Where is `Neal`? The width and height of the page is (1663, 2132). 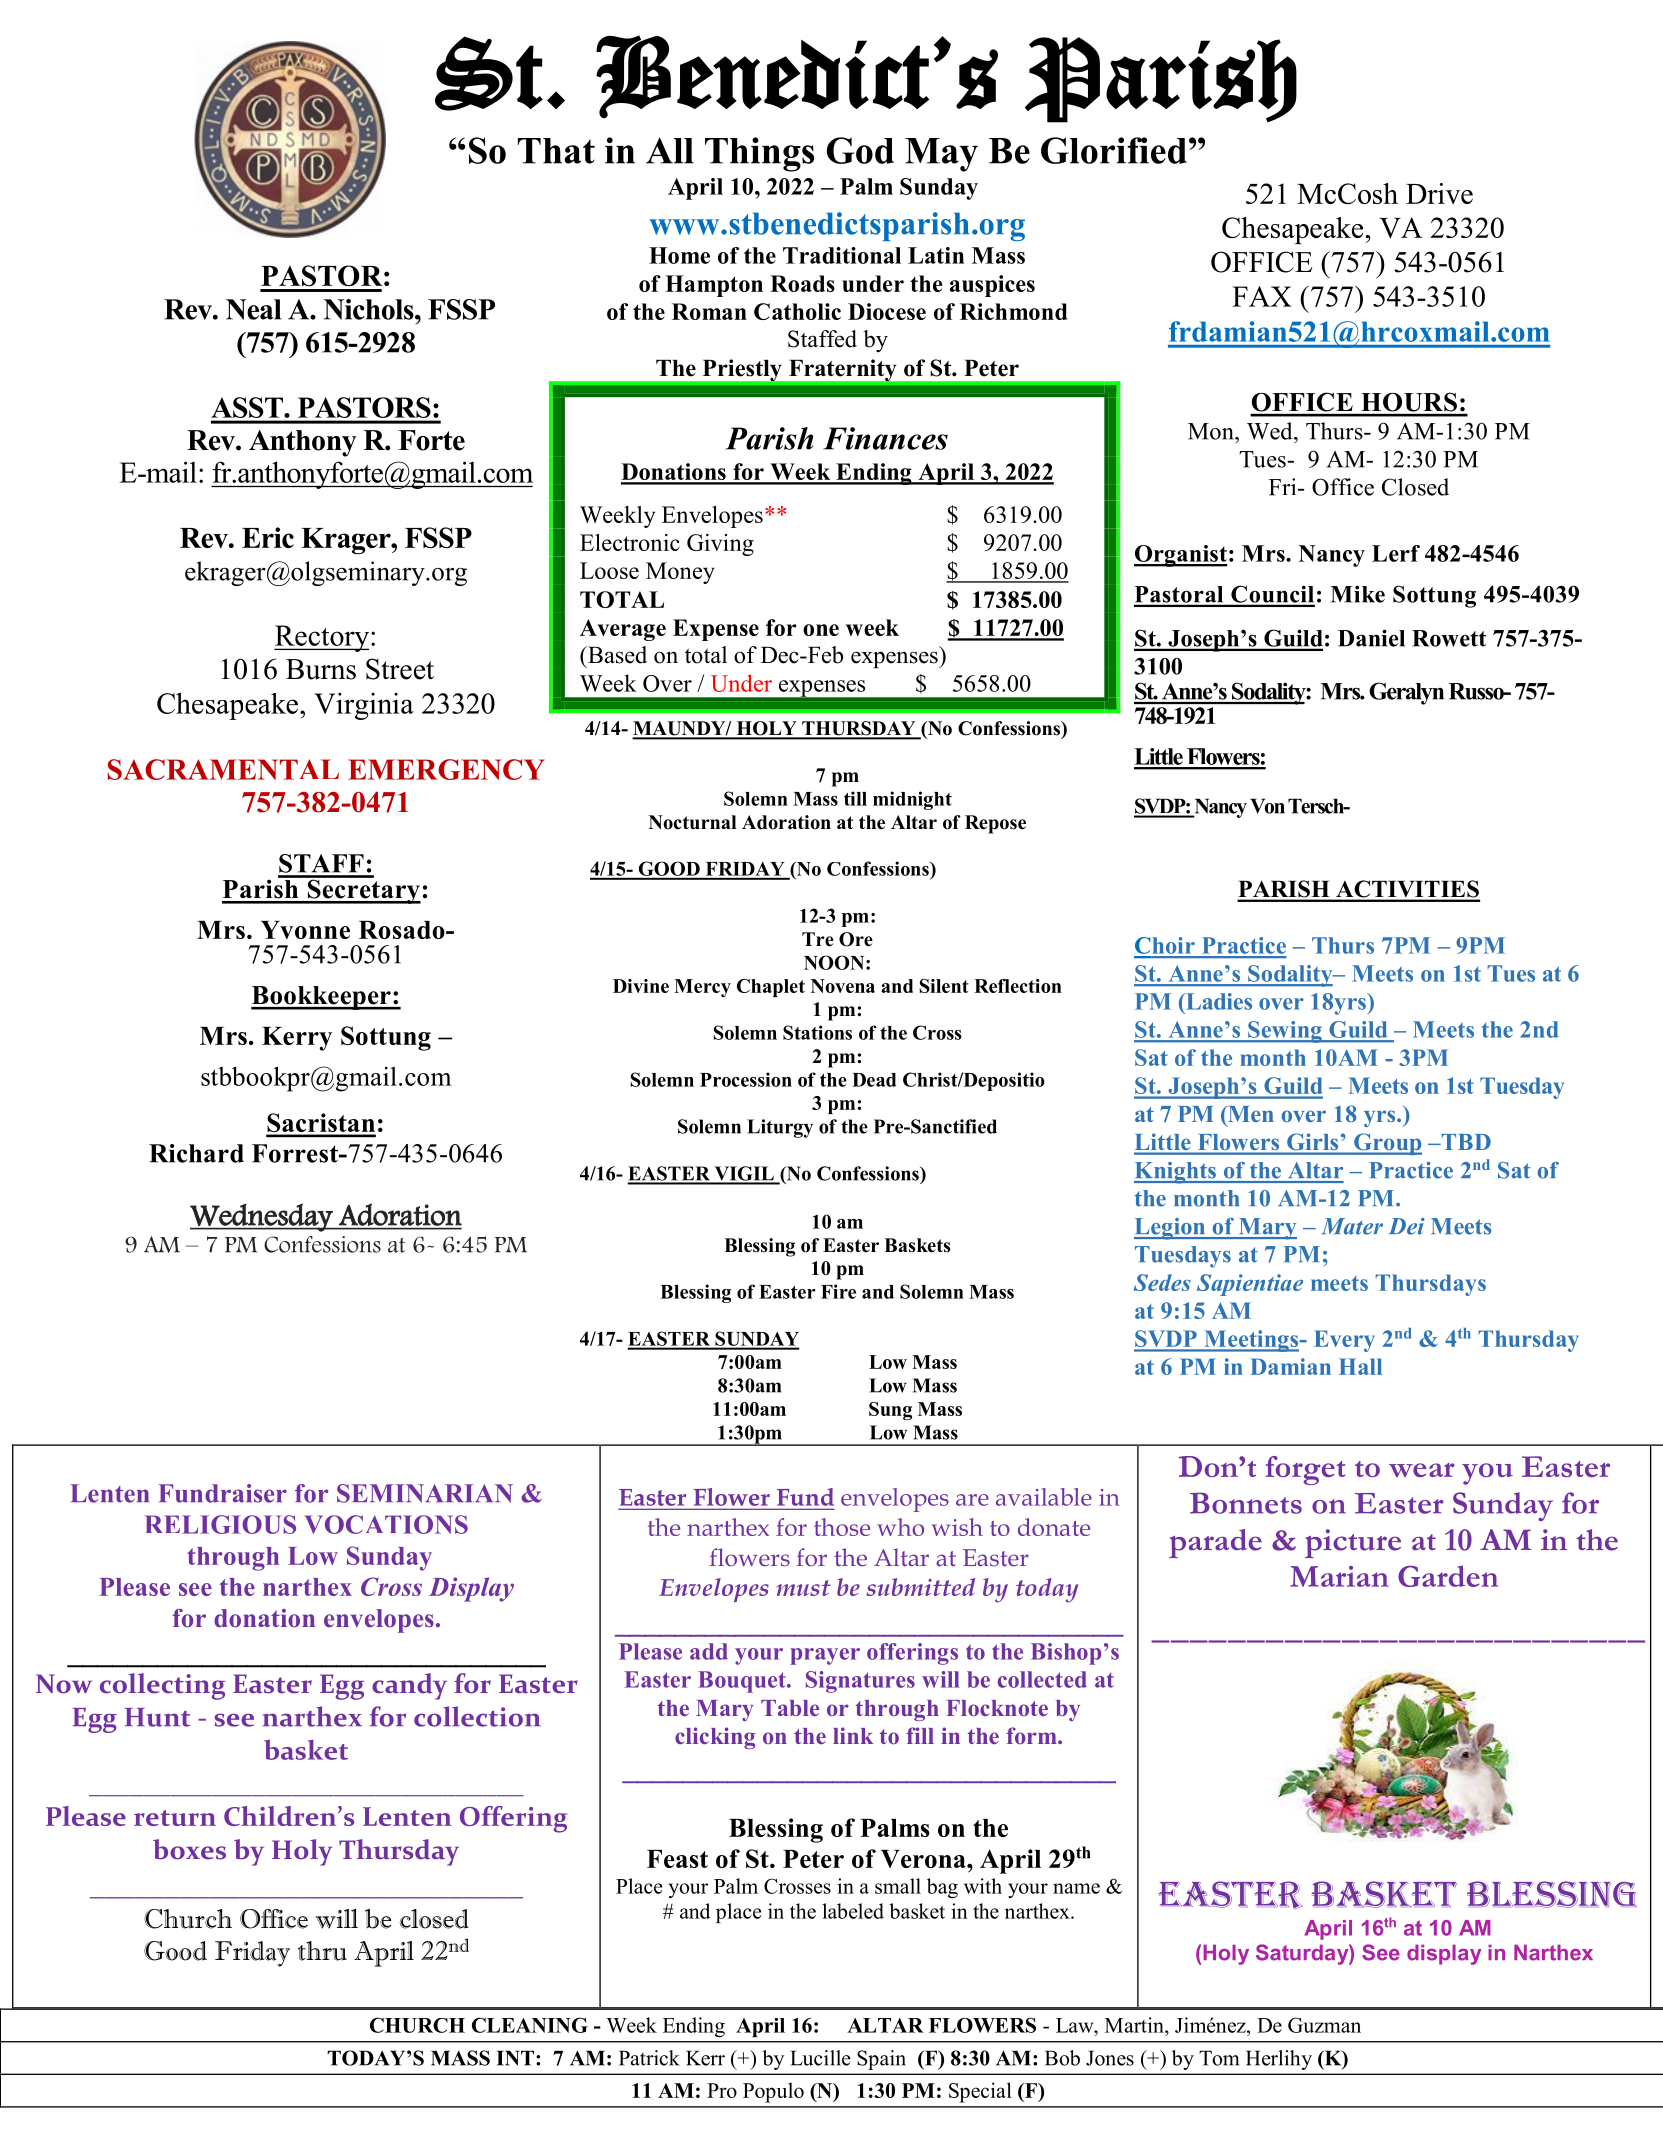
Neal is located at coordinates (253, 309).
